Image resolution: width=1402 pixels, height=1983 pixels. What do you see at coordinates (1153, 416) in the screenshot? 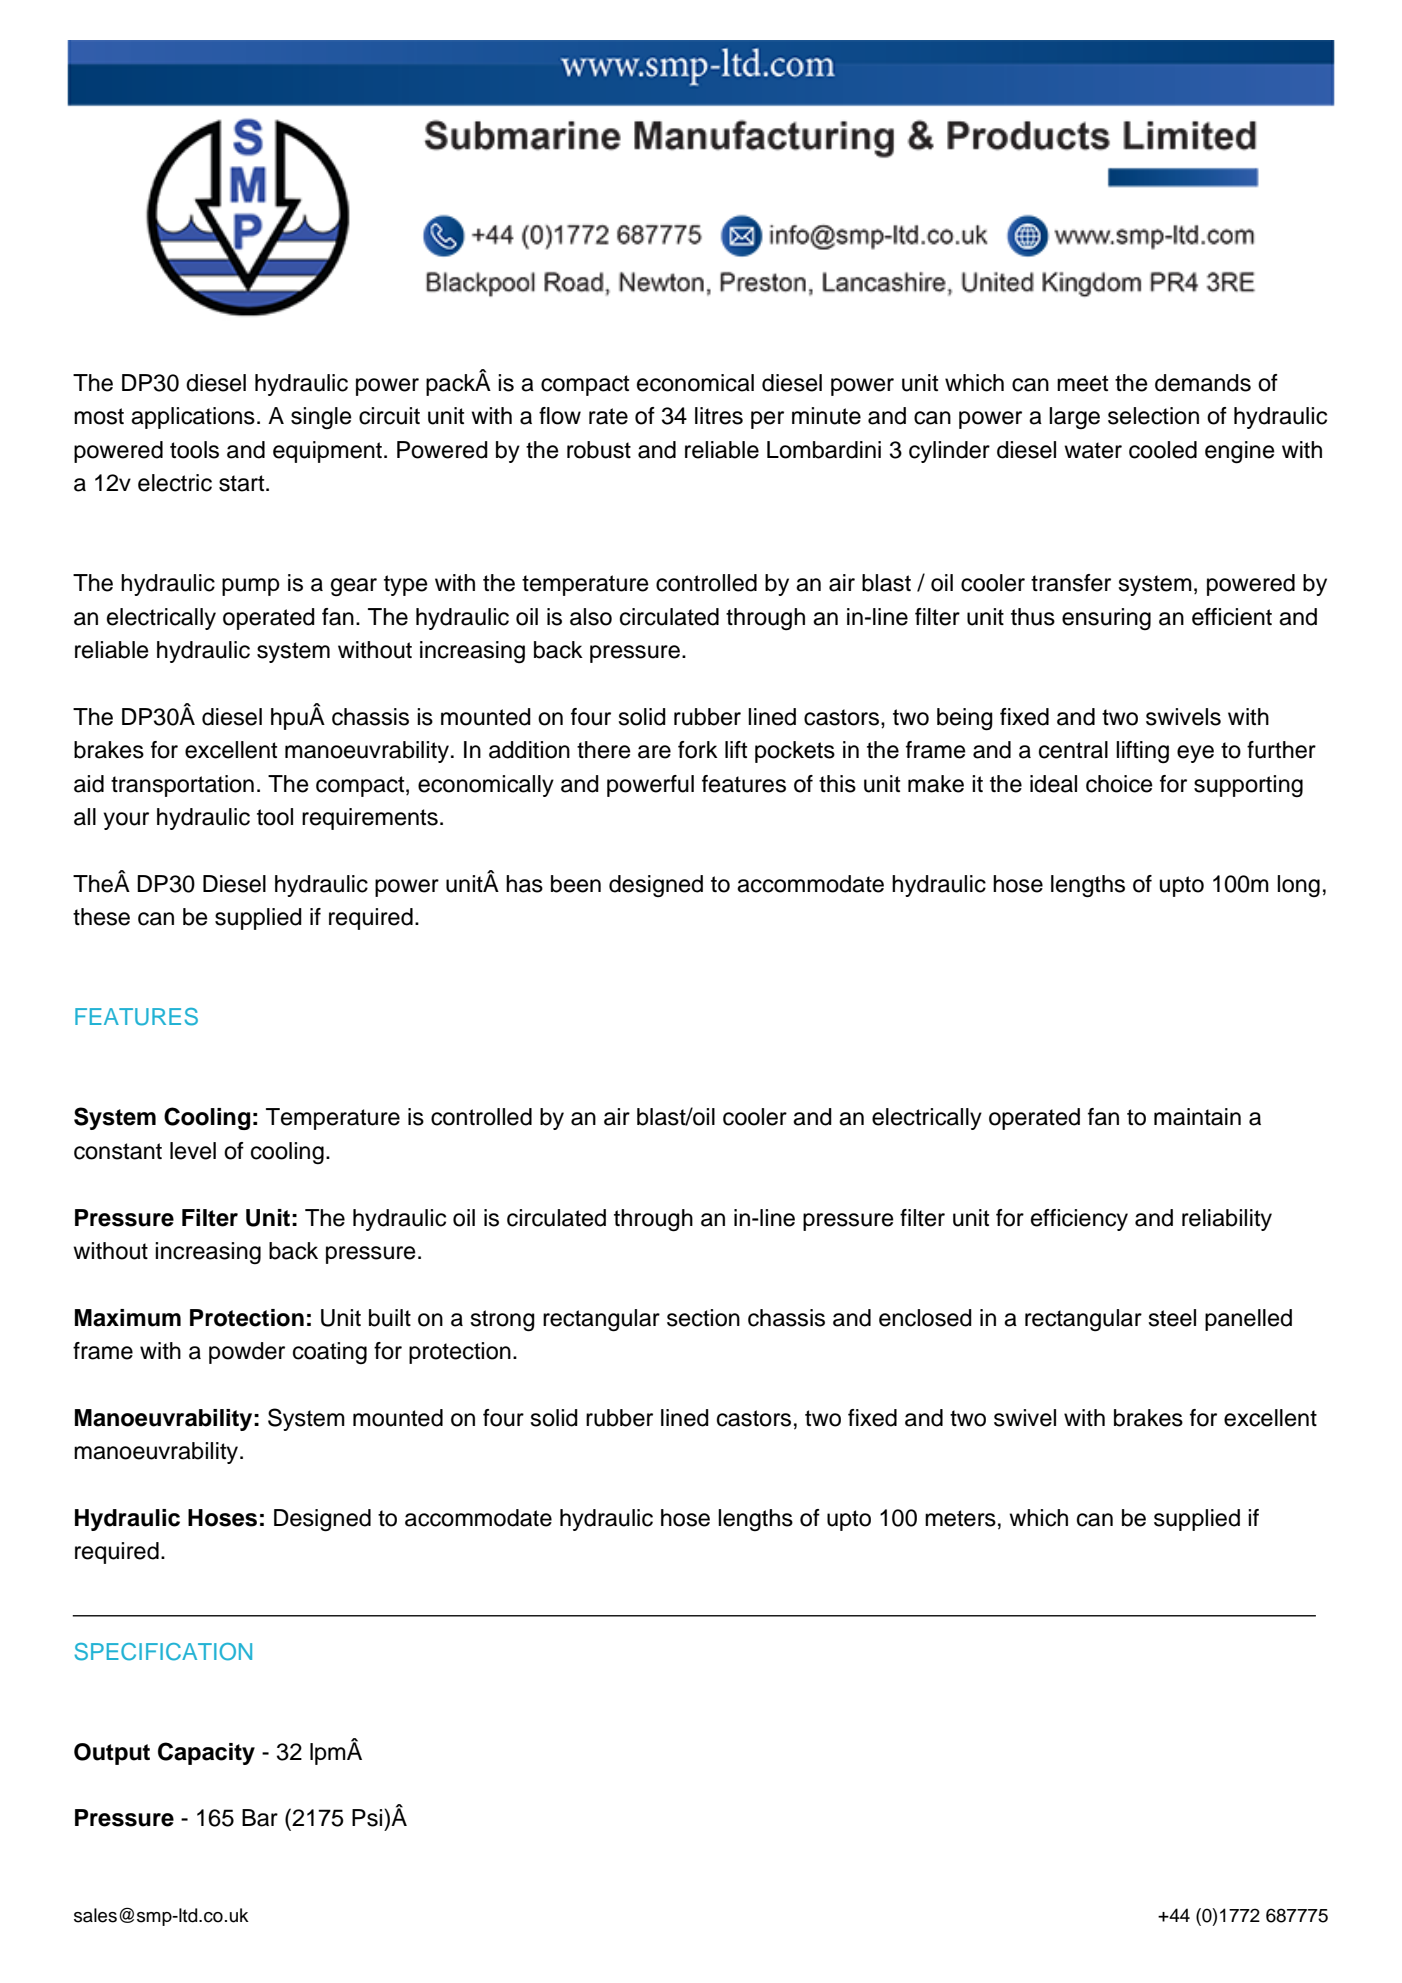
I see `selection` at bounding box center [1153, 416].
